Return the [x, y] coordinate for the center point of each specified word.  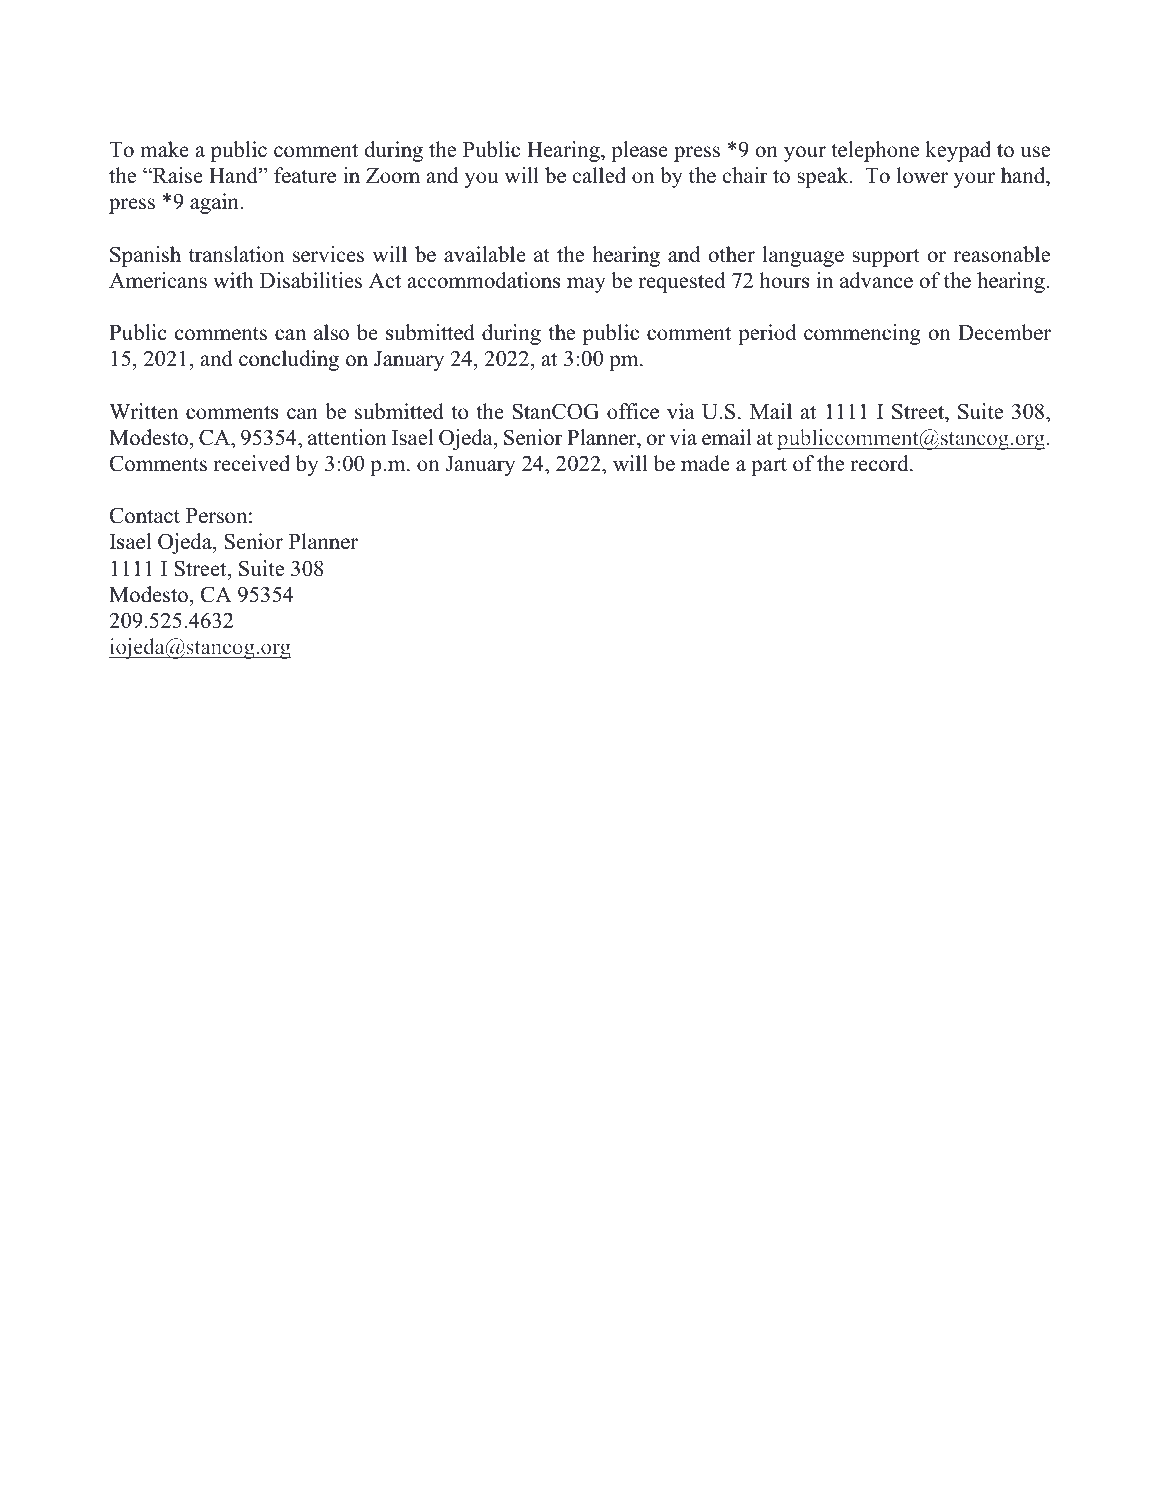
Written [143, 411]
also [331, 332]
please [639, 151]
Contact [145, 515]
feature [305, 175]
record [881, 463]
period [767, 334]
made [705, 463]
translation [236, 254]
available [485, 254]
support [886, 257]
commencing [862, 334]
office [633, 411]
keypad [958, 151]
